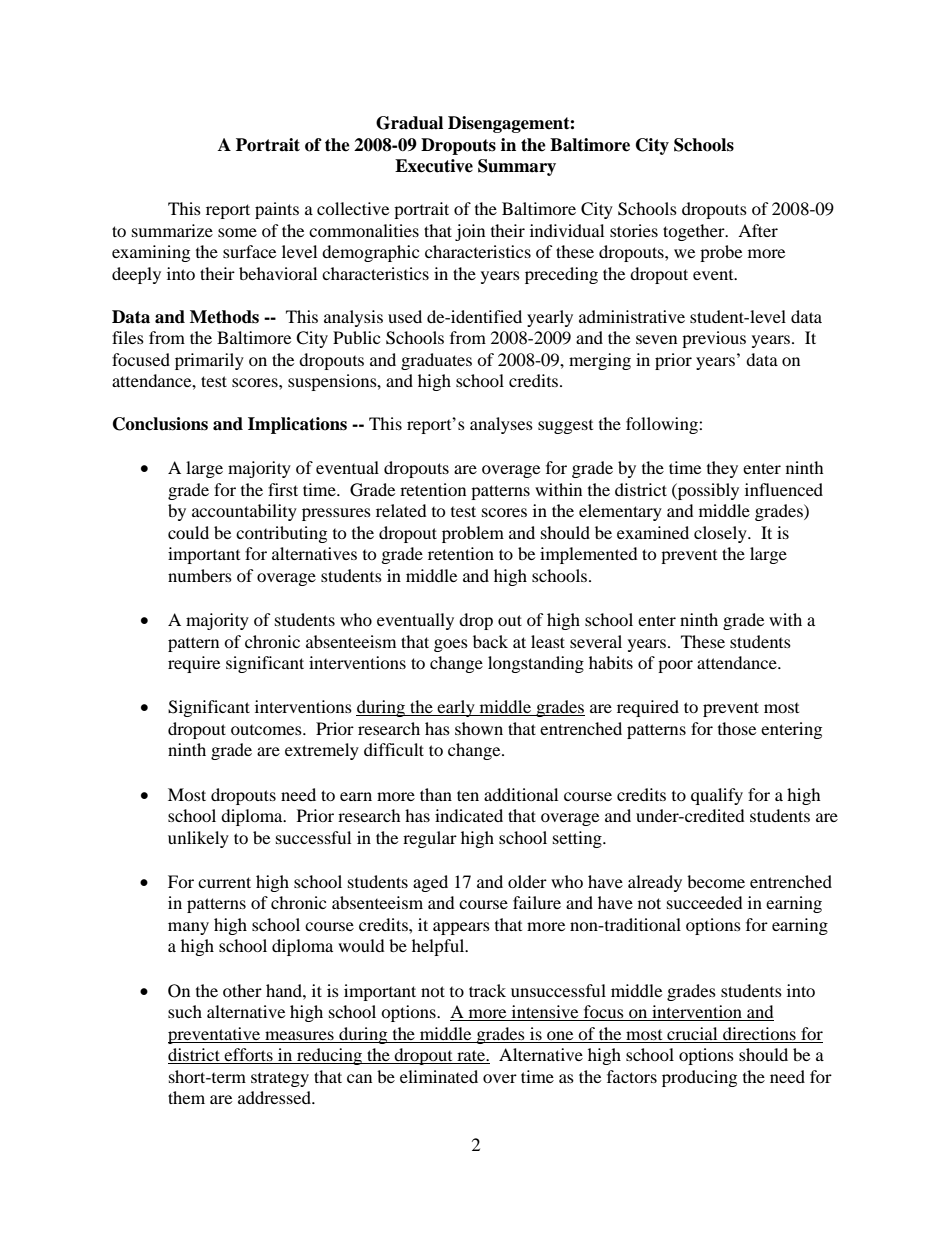 Image resolution: width=952 pixels, height=1233 pixels. I want to click on they, so click(722, 469).
